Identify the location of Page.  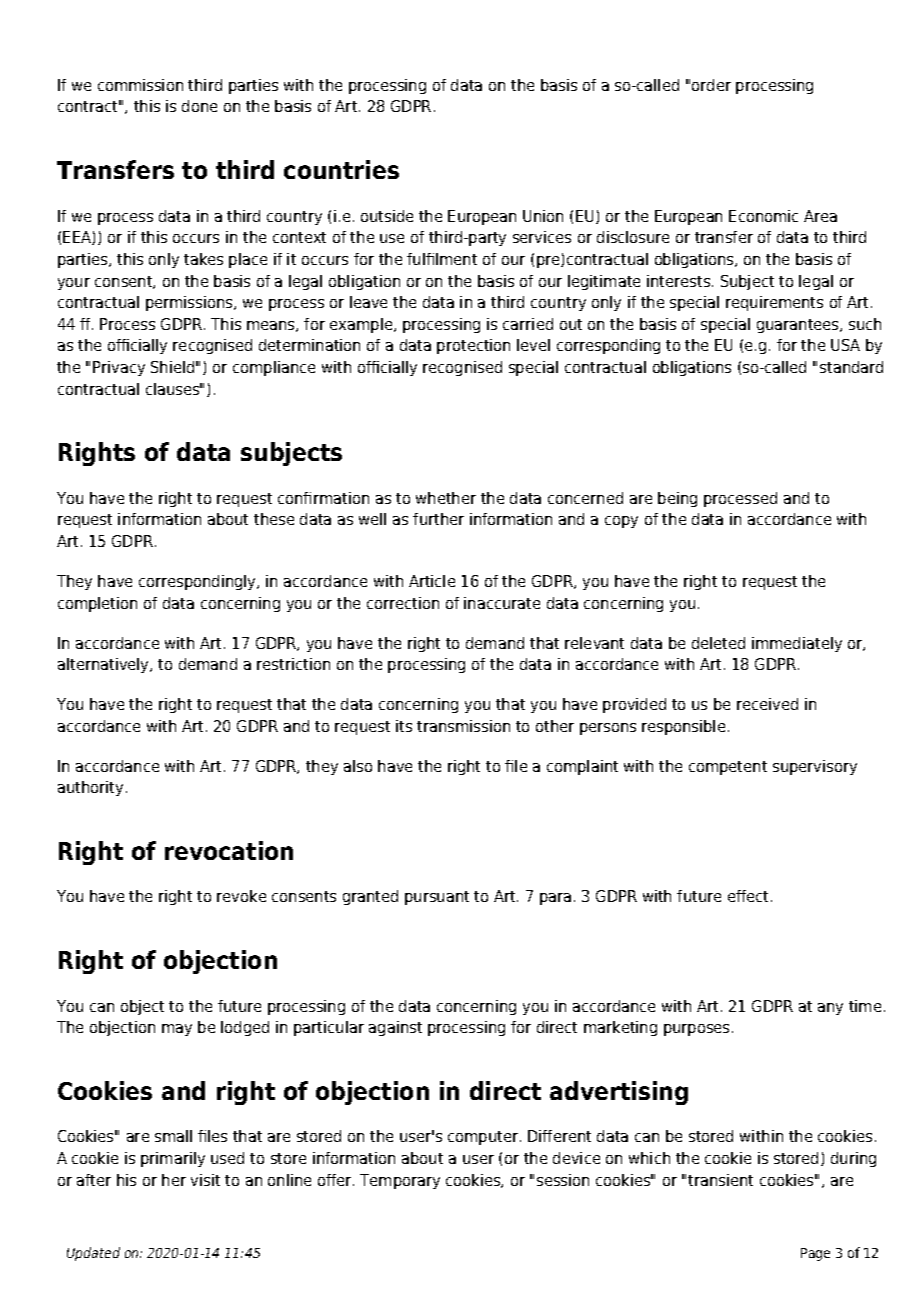
(815, 1254).
